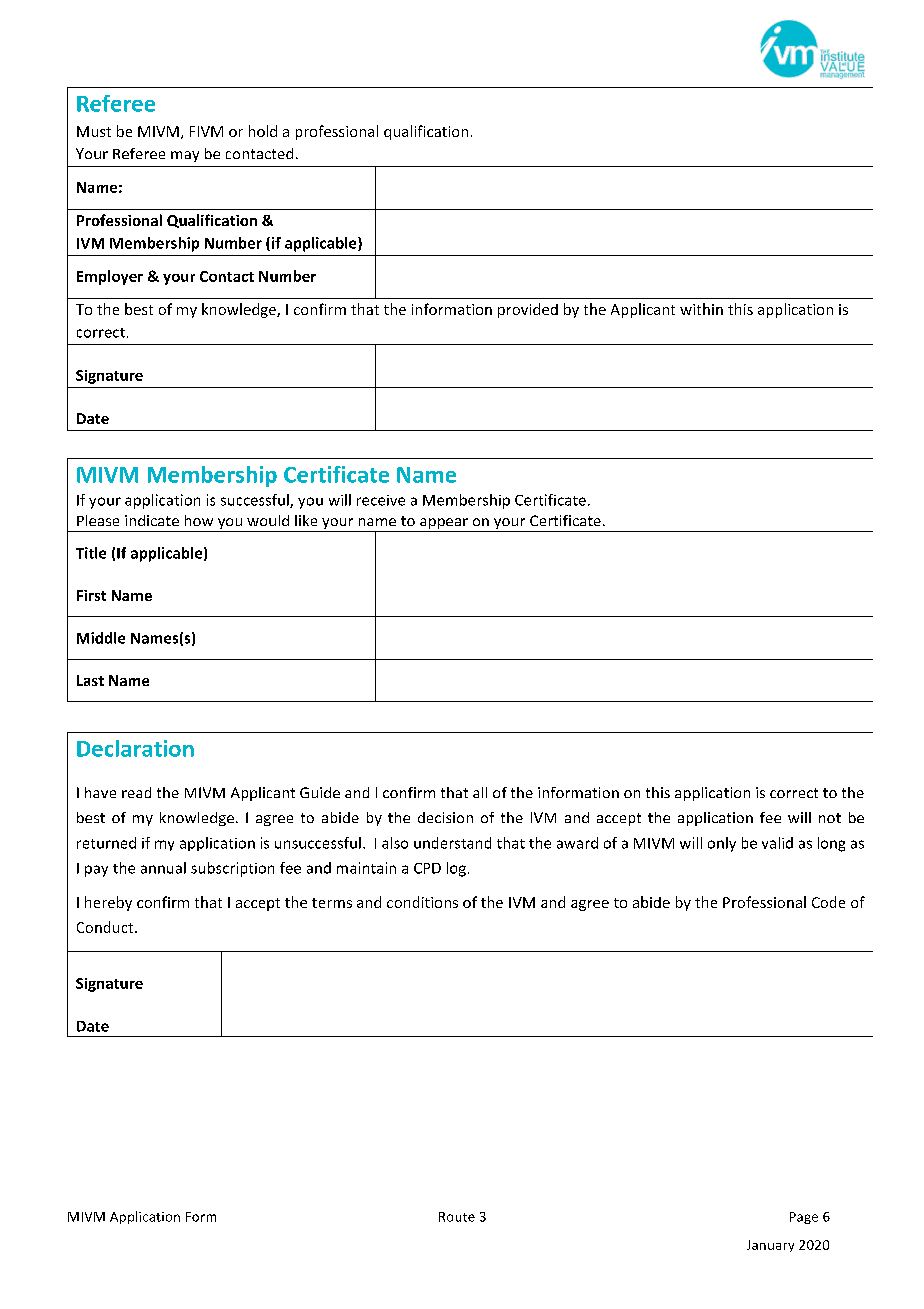  Describe the element at coordinates (480, 792) in the image. I see `all` at that location.
